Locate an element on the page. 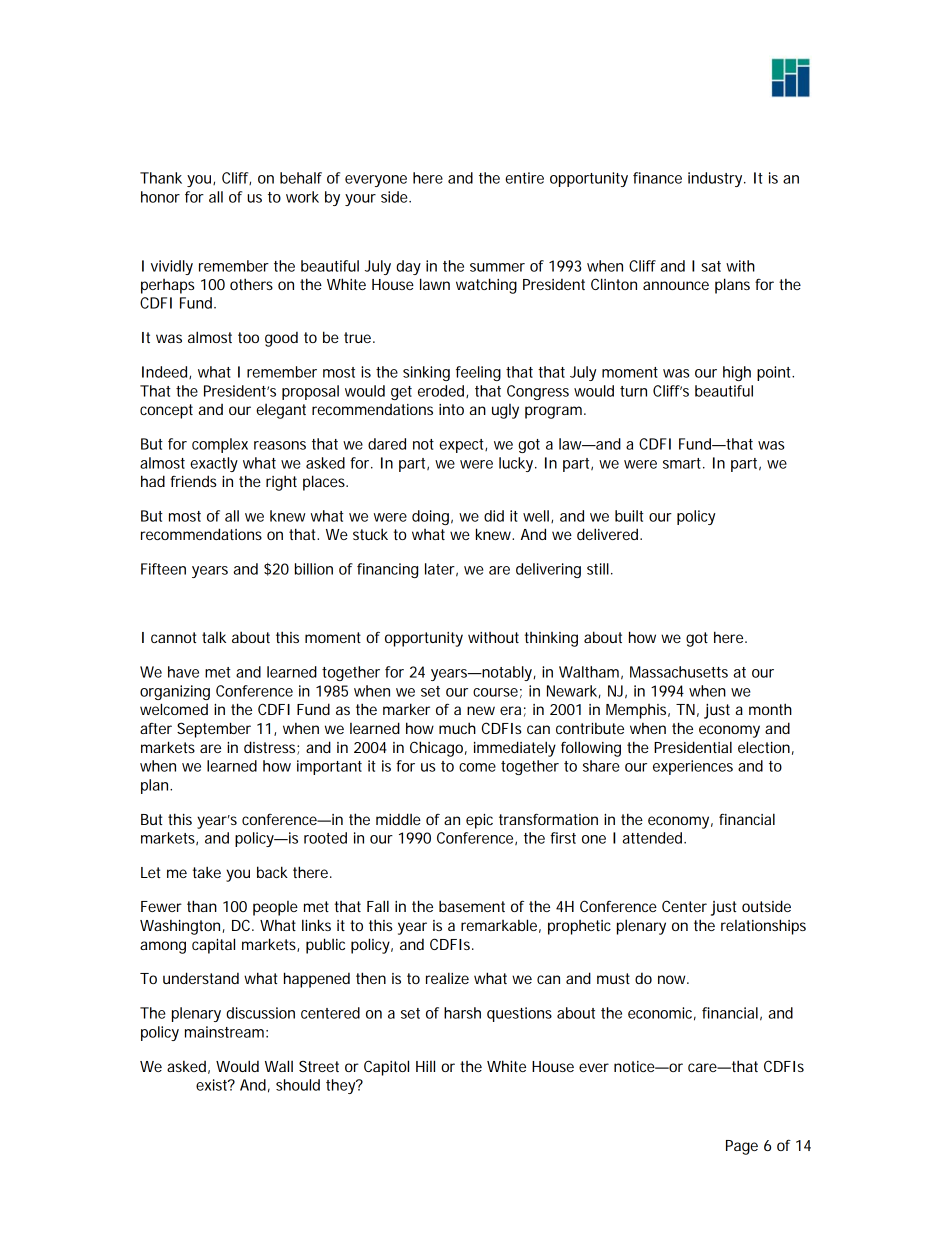  did is located at coordinates (494, 516).
